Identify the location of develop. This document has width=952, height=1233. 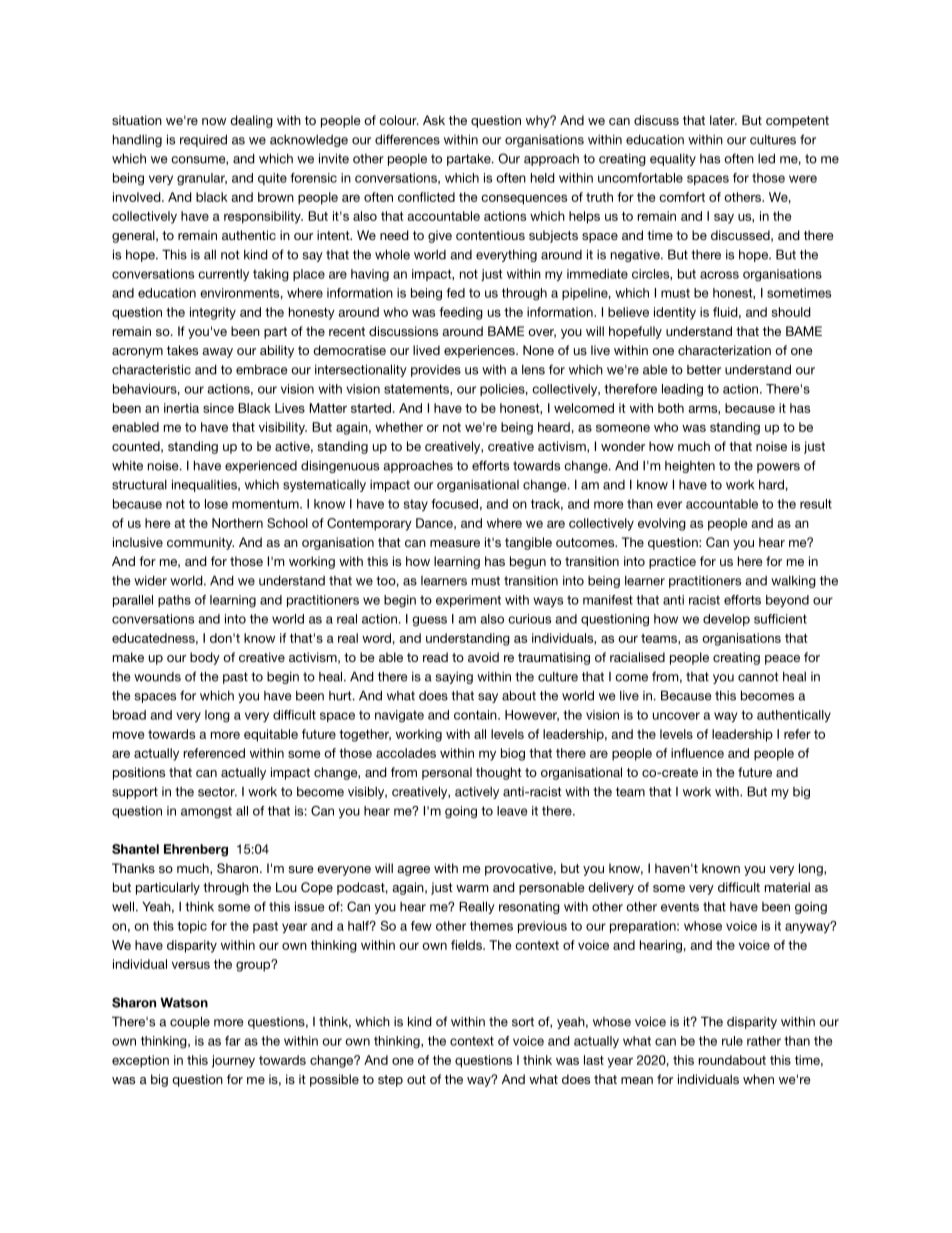
(726, 620).
